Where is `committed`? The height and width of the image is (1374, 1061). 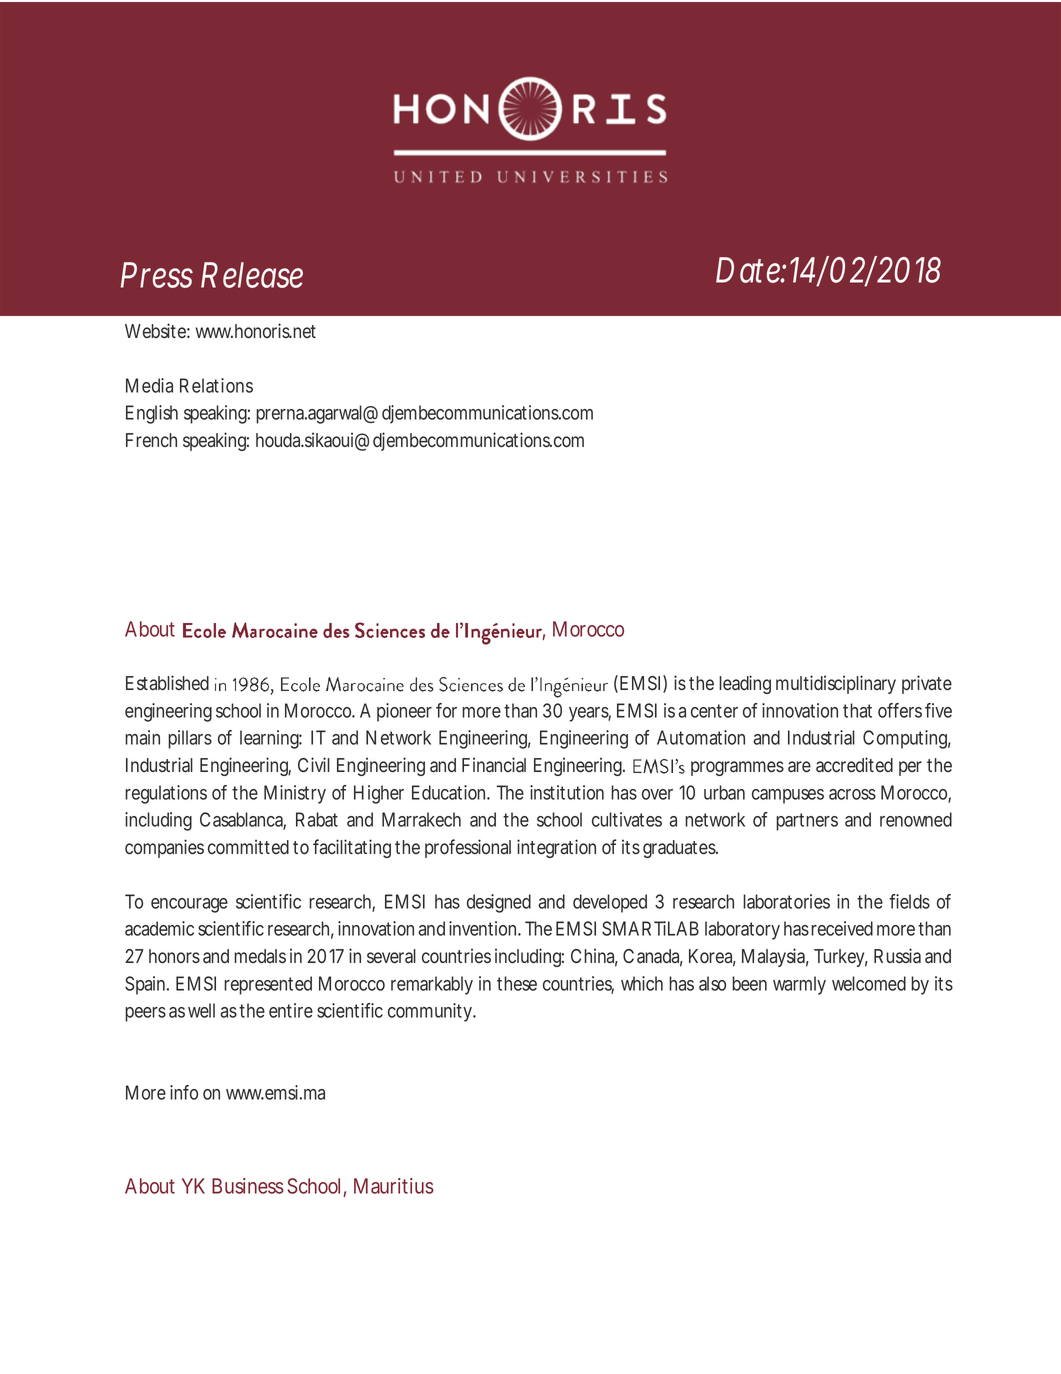
committed is located at coordinates (248, 847).
